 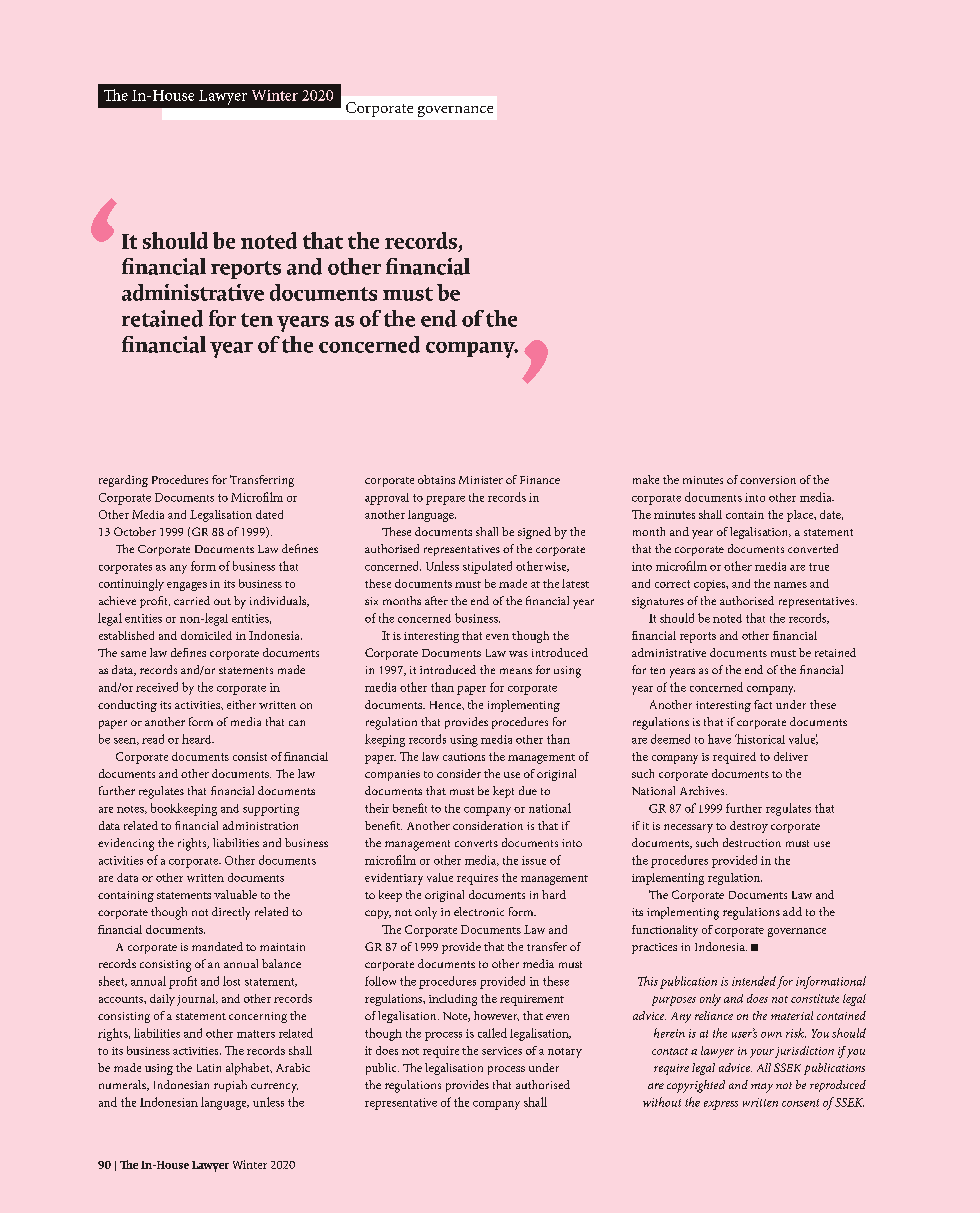 I want to click on rupiah, so click(x=230, y=1086).
